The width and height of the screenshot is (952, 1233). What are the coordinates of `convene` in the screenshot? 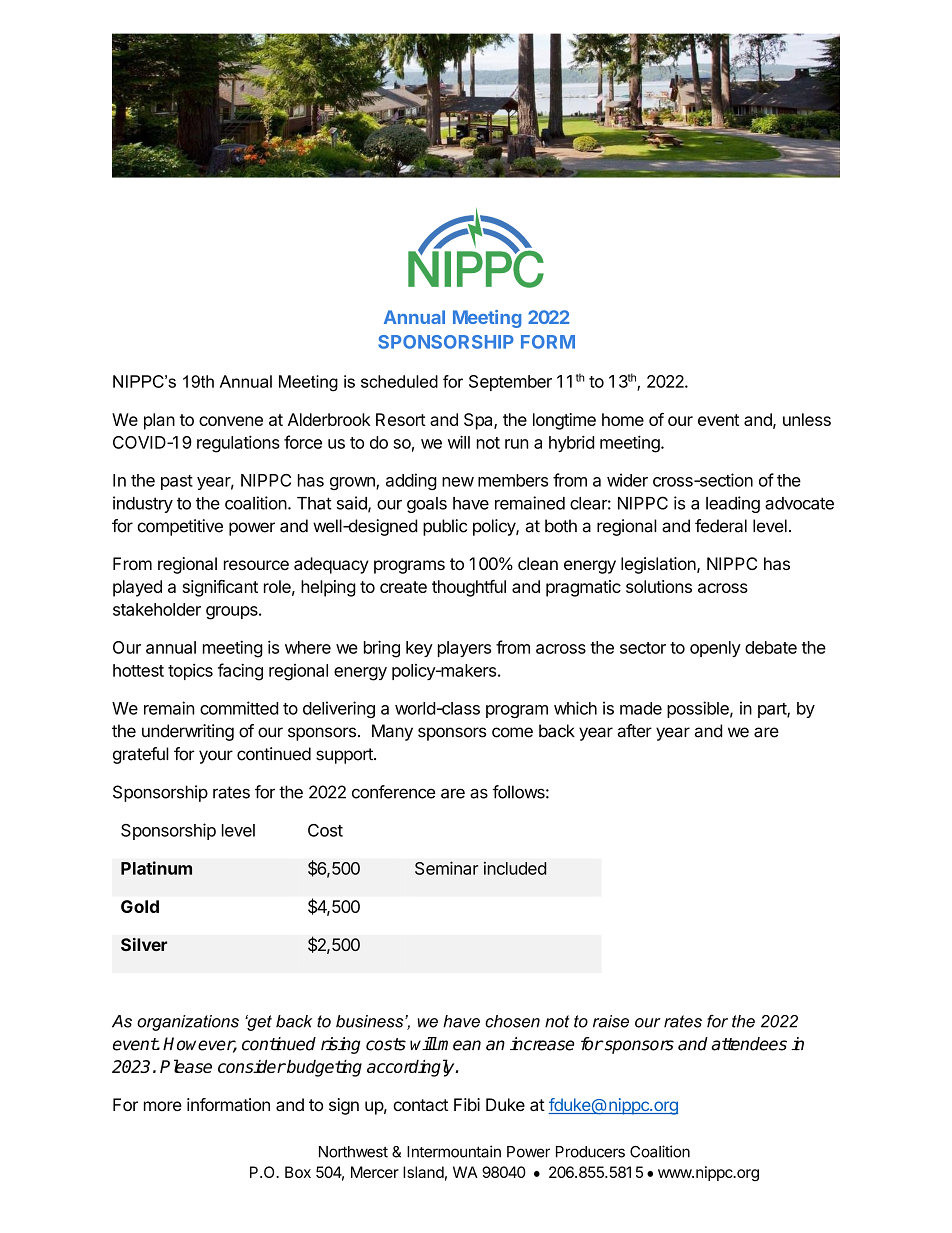 It's located at (231, 421).
